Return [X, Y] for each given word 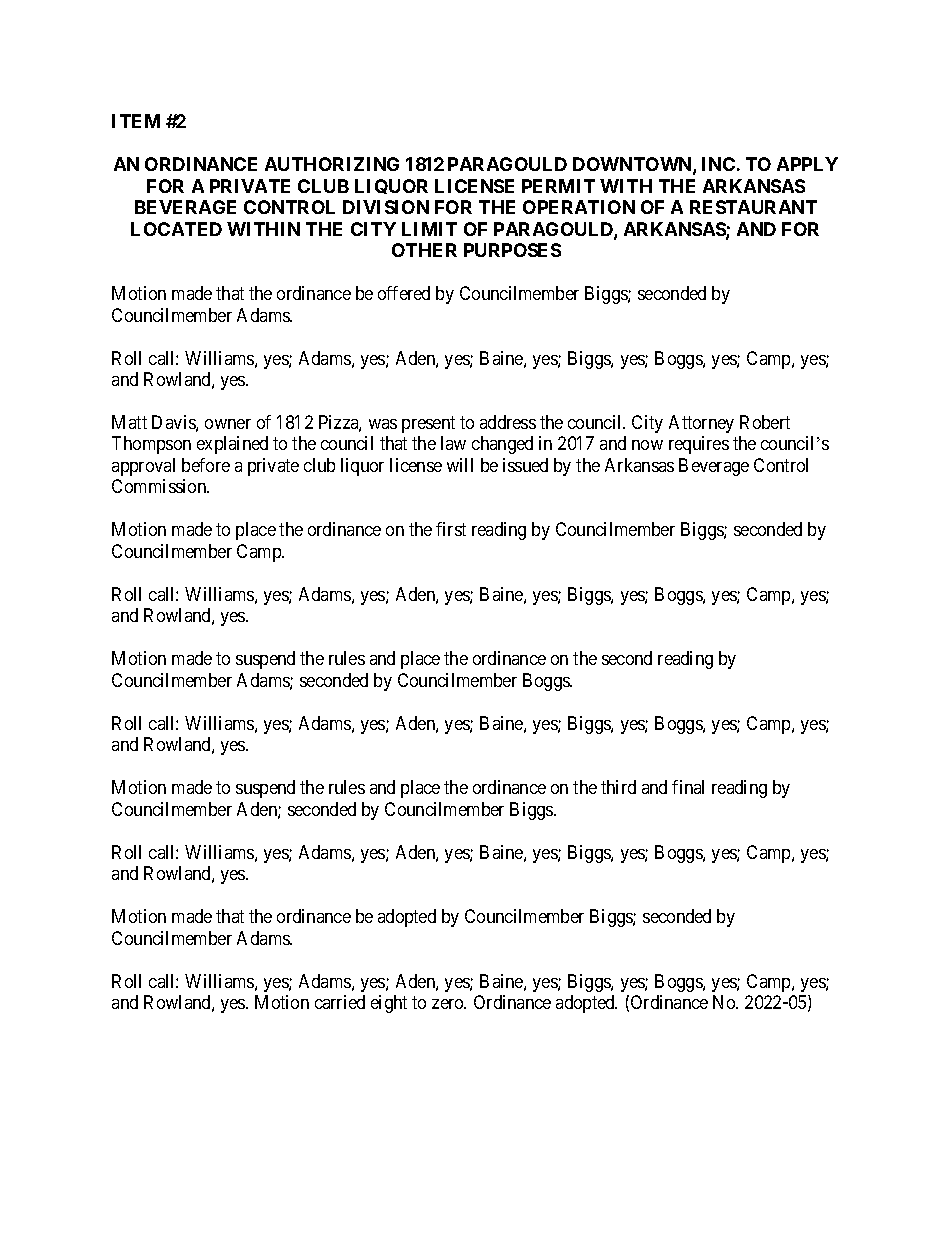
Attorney [701, 424]
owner [228, 424]
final [688, 787]
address [508, 422]
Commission [160, 486]
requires [699, 445]
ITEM [136, 121]
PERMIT [558, 186]
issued [525, 465]
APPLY [807, 164]
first [451, 529]
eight [389, 1004]
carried [340, 1002]
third [618, 787]
